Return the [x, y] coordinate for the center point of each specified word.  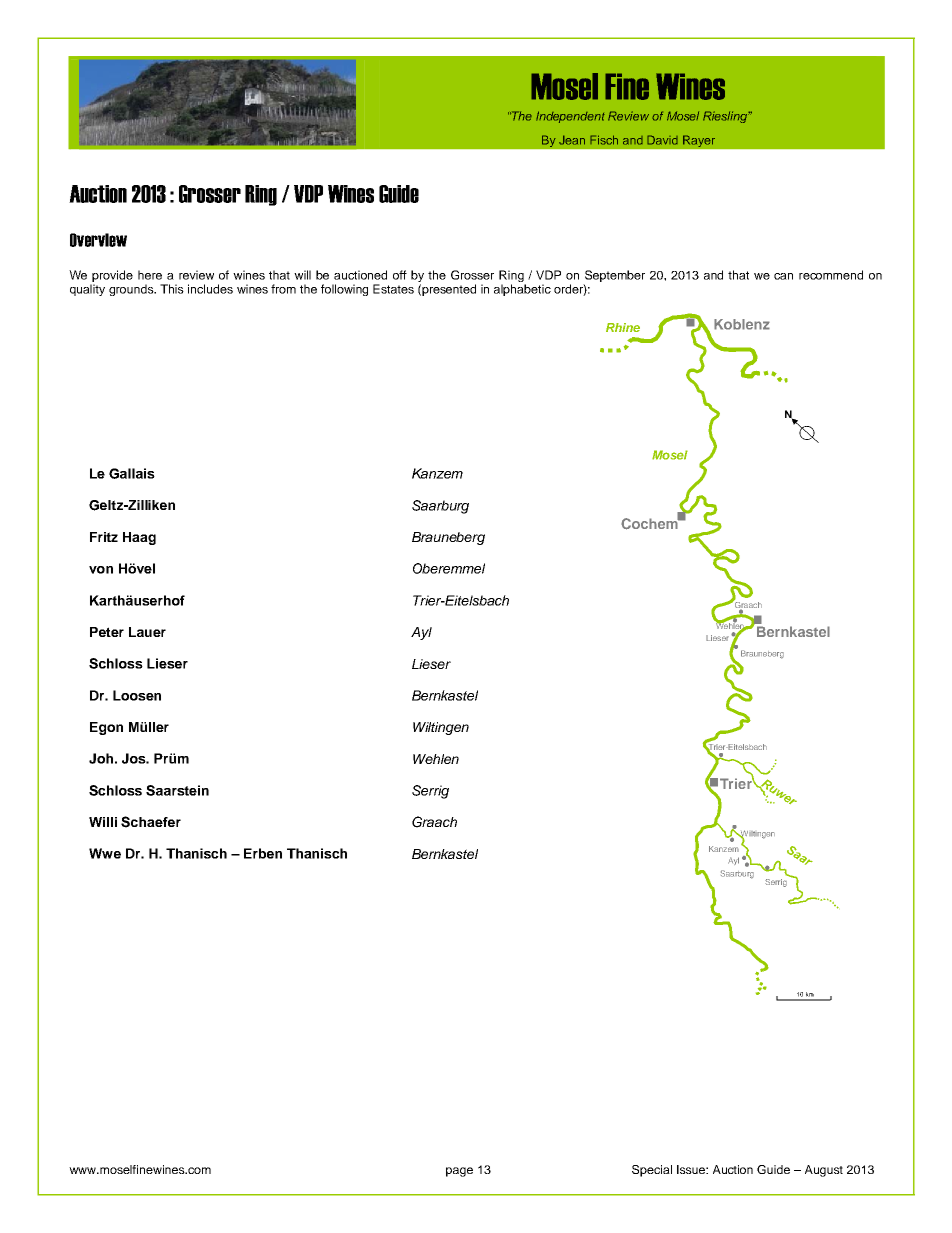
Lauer [147, 632]
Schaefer [151, 822]
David [662, 140]
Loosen [137, 695]
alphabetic [522, 290]
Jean [572, 140]
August [824, 1171]
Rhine [623, 327]
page [459, 1172]
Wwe [105, 853]
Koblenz [742, 324]
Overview [98, 240]
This [172, 289]
